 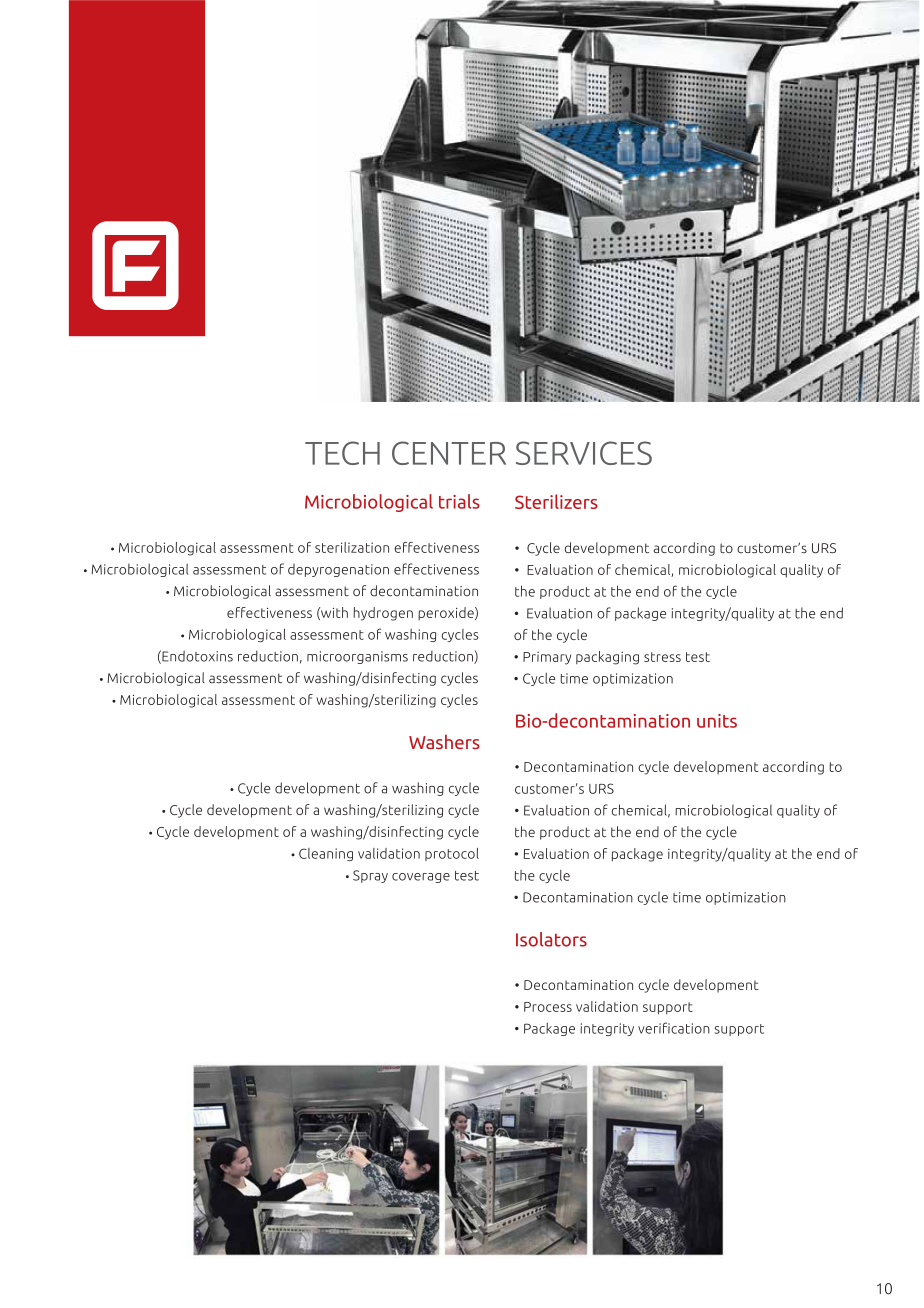 What do you see at coordinates (717, 721) in the screenshot?
I see `units` at bounding box center [717, 721].
